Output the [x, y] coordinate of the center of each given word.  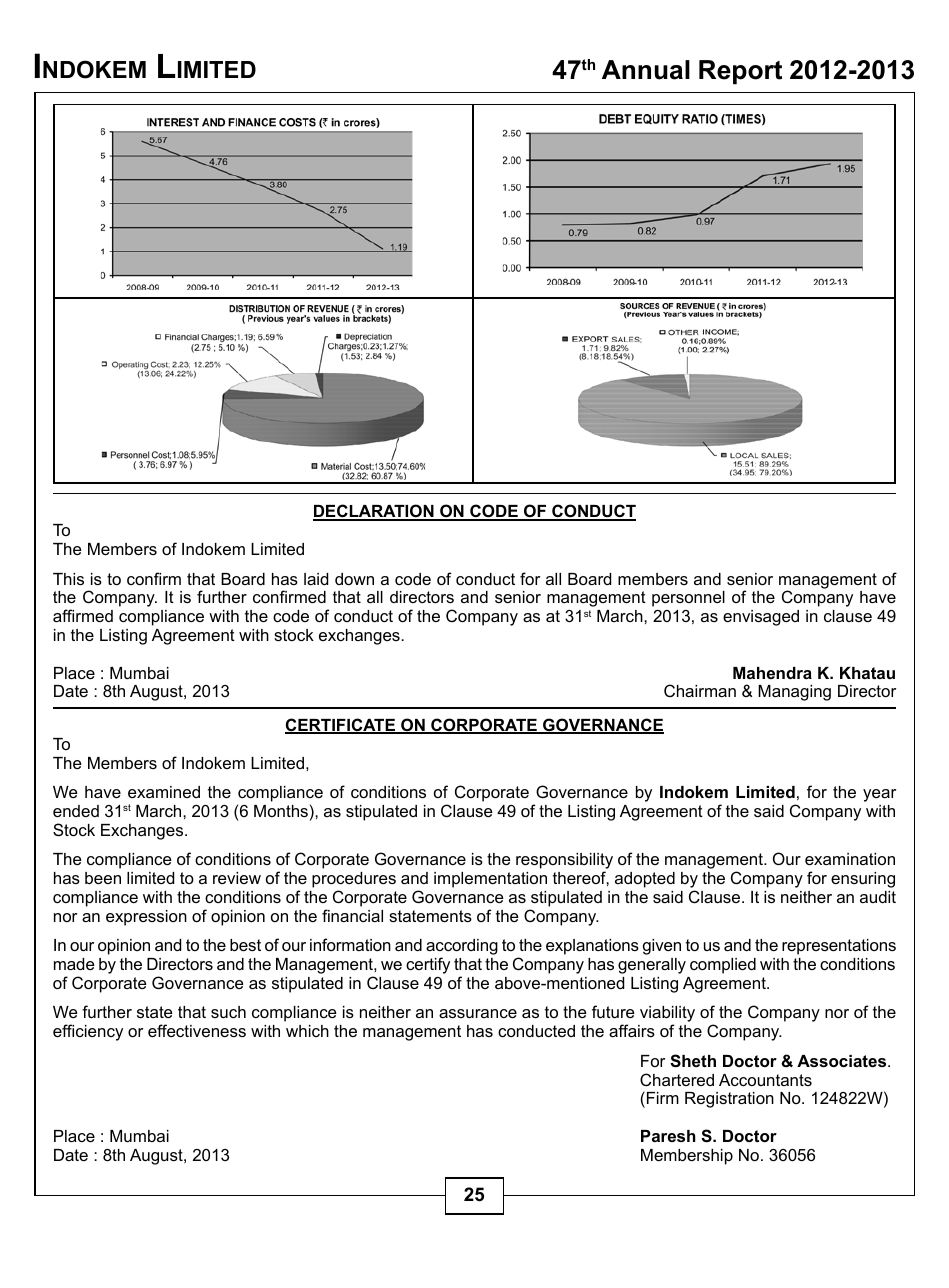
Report [740, 72]
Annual [646, 70]
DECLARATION [374, 512]
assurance [478, 1013]
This [68, 579]
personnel [688, 599]
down [354, 579]
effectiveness [197, 1030]
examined [164, 792]
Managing [794, 693]
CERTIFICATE [341, 726]
